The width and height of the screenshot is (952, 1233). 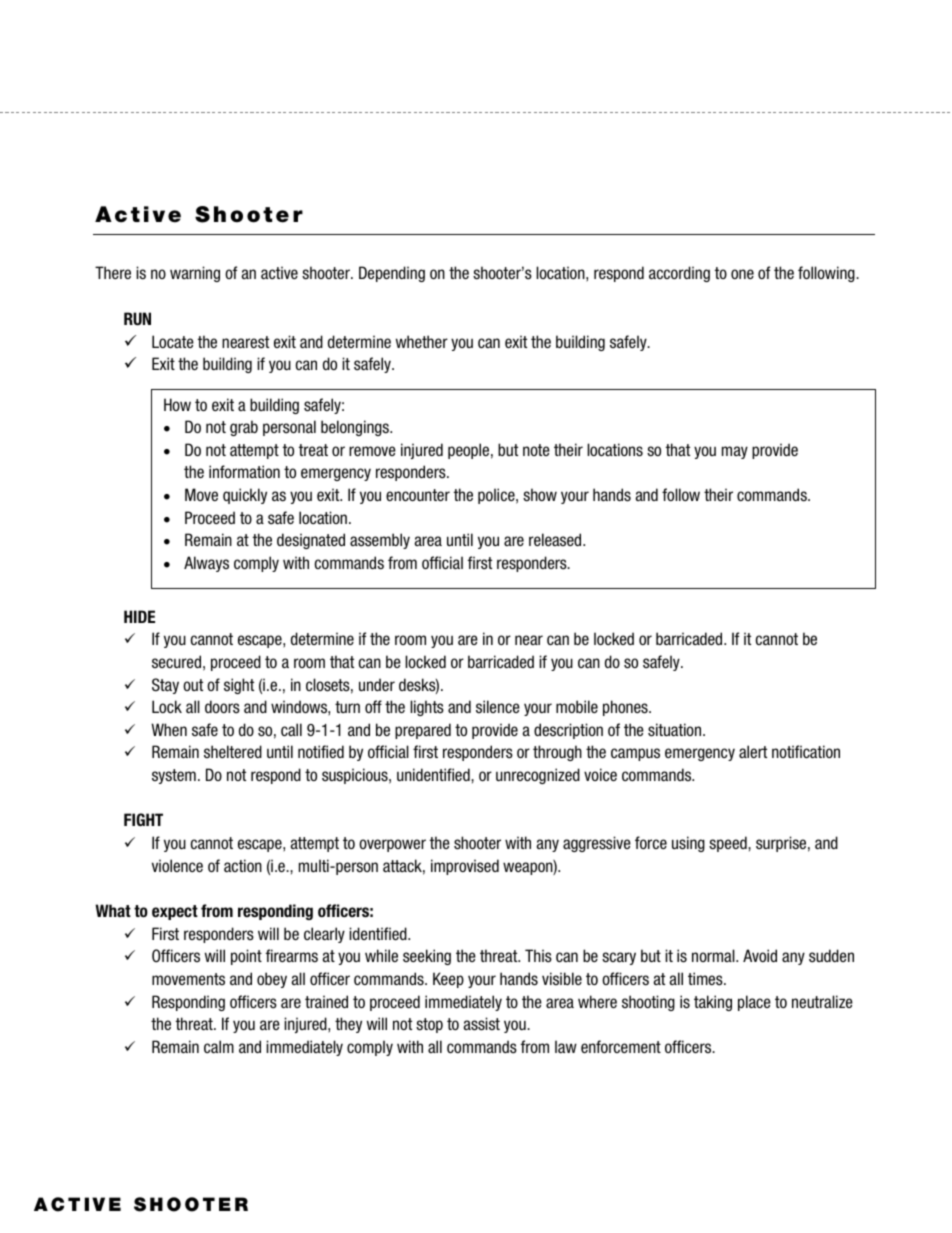 I want to click on prepared, so click(x=423, y=731).
